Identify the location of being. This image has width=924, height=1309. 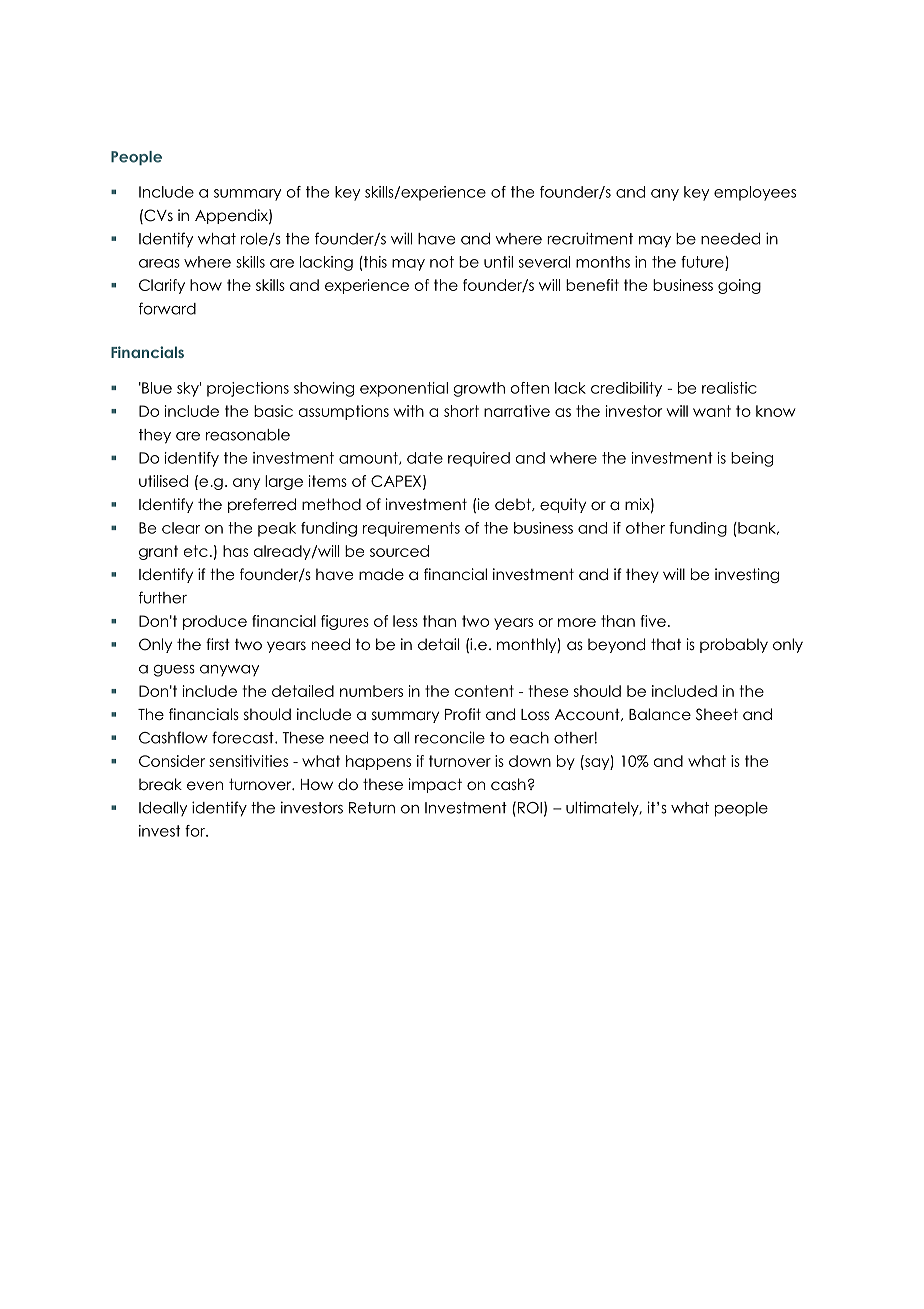
(752, 459).
